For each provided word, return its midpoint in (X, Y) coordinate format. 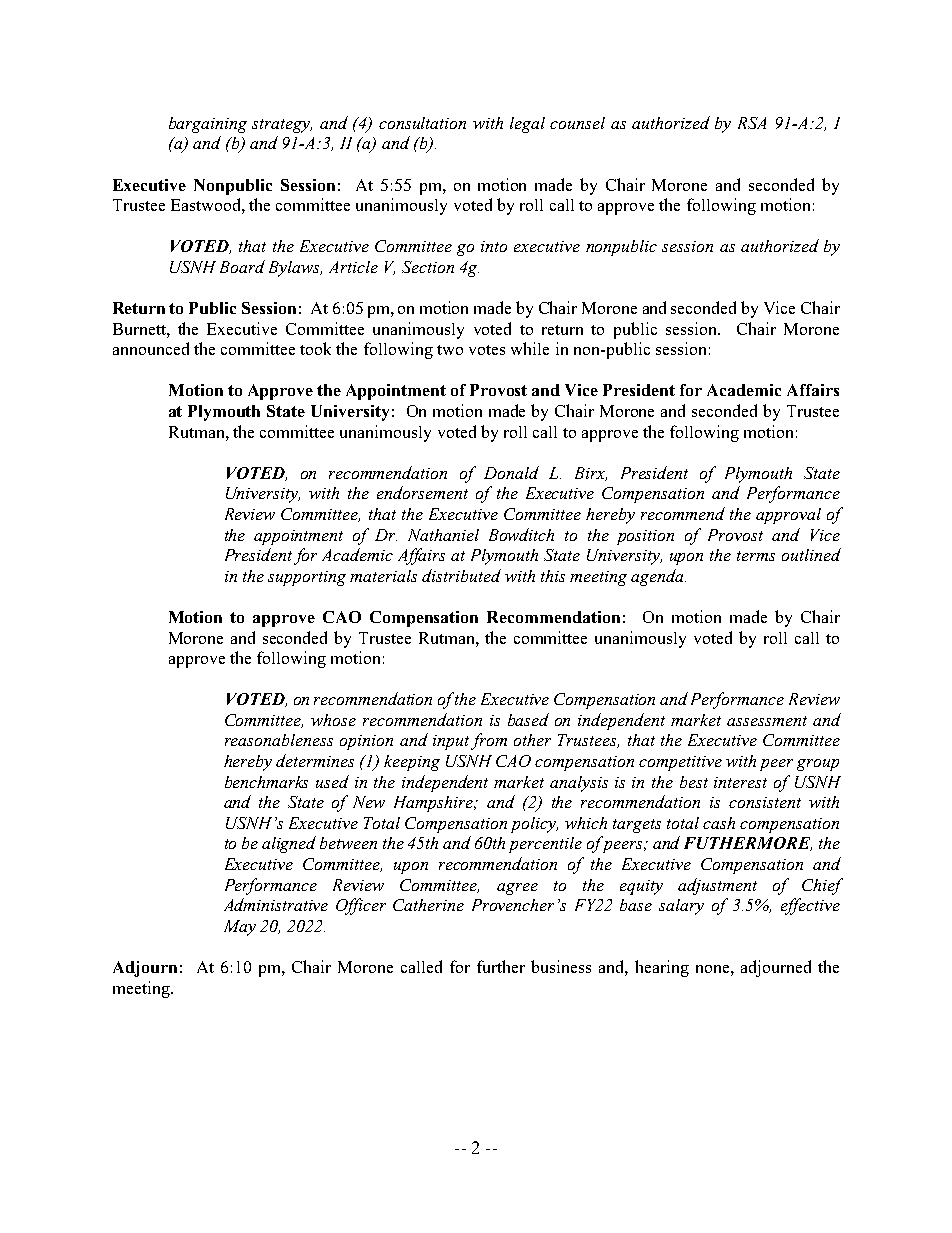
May (240, 928)
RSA (752, 123)
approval (788, 516)
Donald (511, 472)
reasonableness (279, 740)
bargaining (208, 125)
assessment (767, 721)
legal (527, 125)
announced (151, 348)
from (489, 741)
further (501, 966)
